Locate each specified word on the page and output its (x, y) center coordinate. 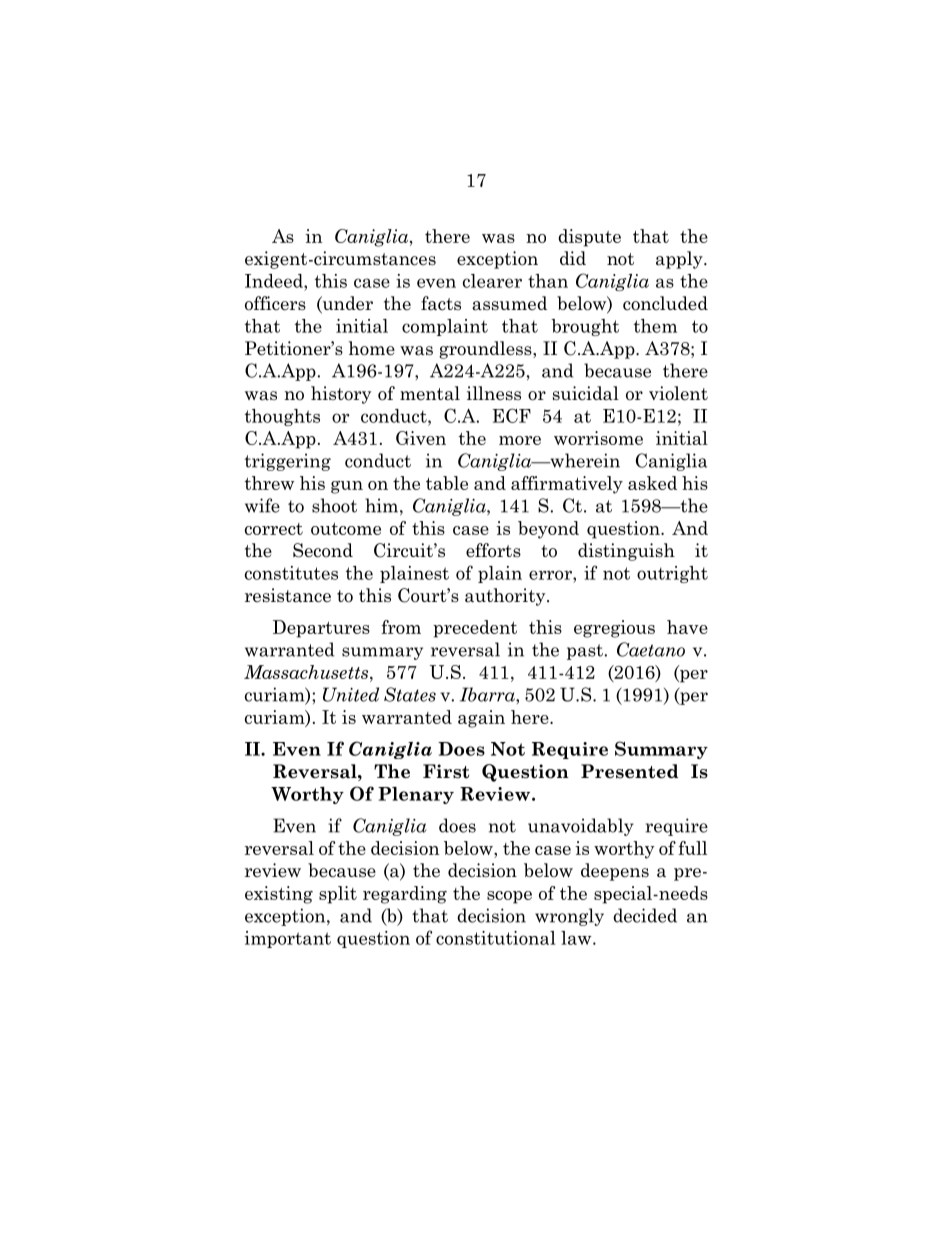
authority (506, 597)
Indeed (275, 281)
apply (680, 260)
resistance (288, 595)
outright (672, 574)
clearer (492, 281)
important (288, 939)
